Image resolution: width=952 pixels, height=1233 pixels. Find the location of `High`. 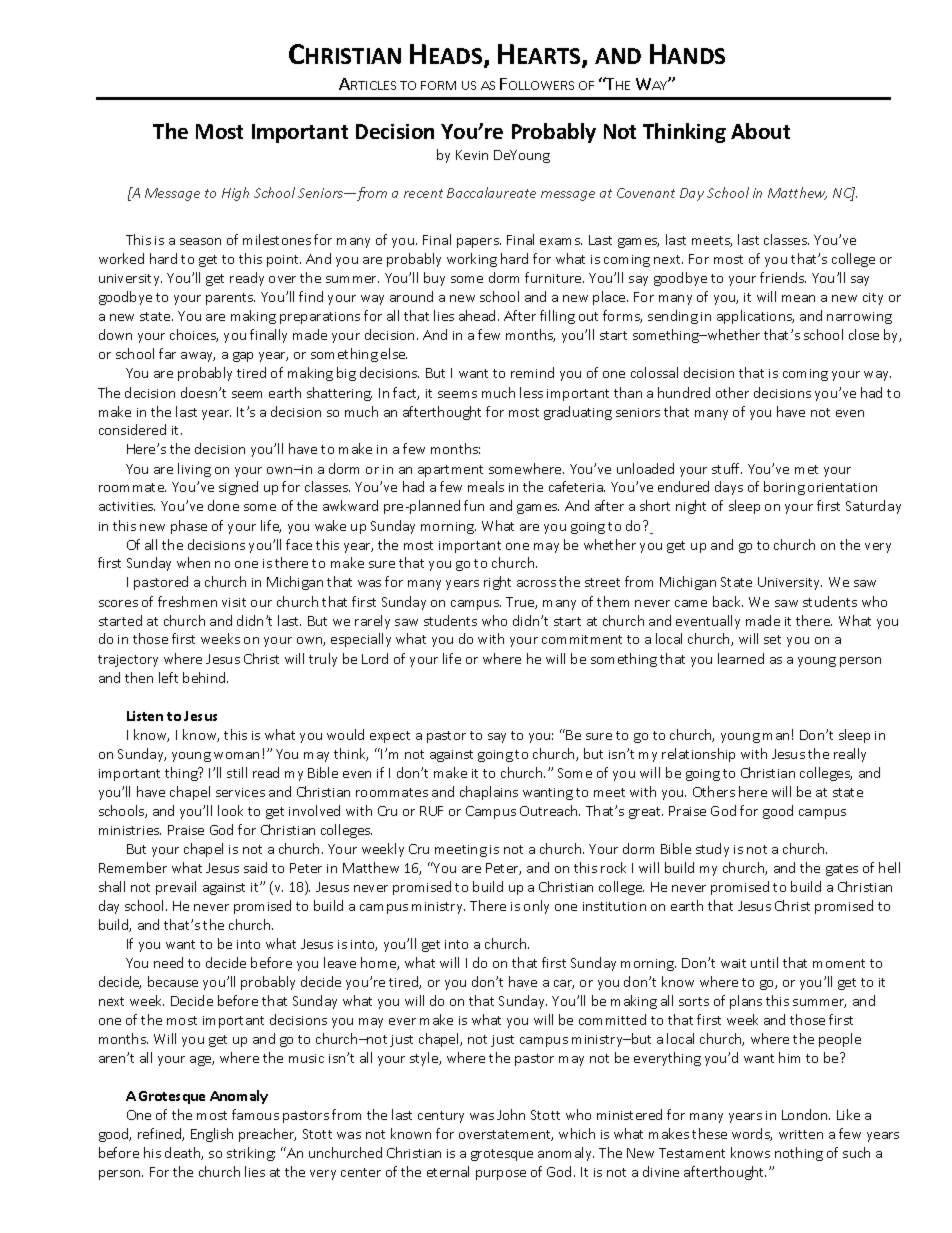

High is located at coordinates (235, 194).
